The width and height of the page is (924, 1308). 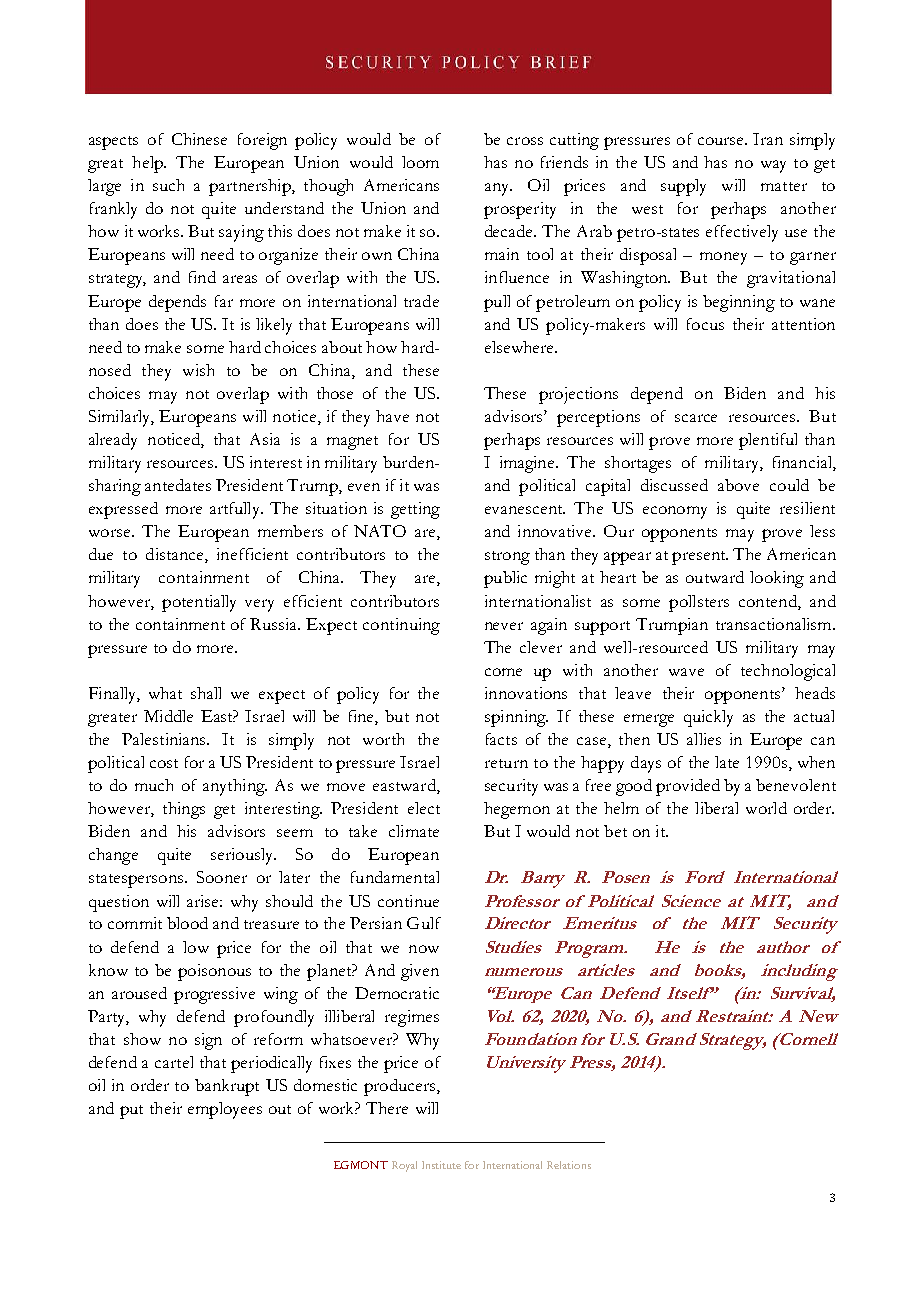 I want to click on world, so click(x=766, y=808).
